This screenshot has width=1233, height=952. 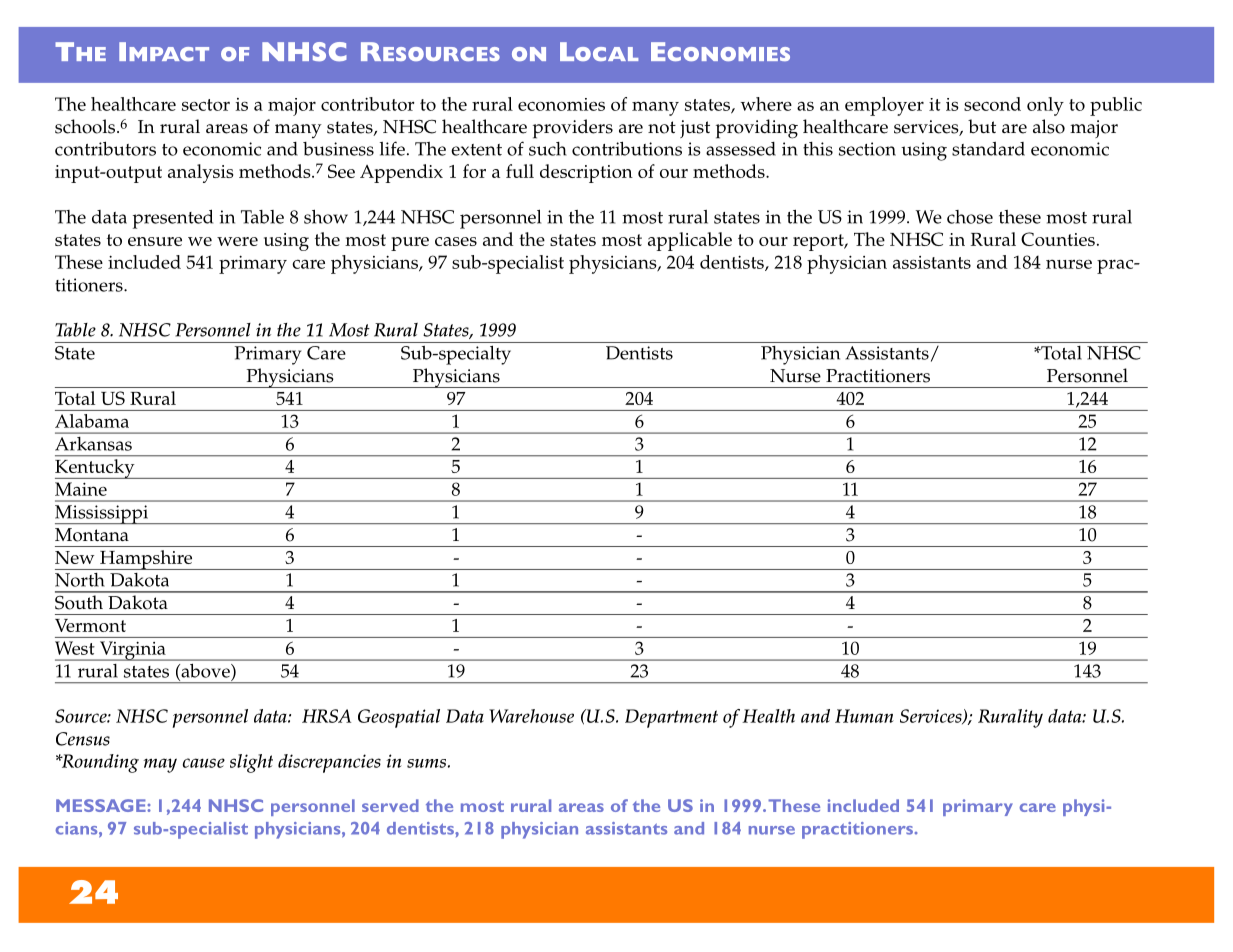 I want to click on Mississippi, so click(x=102, y=514).
